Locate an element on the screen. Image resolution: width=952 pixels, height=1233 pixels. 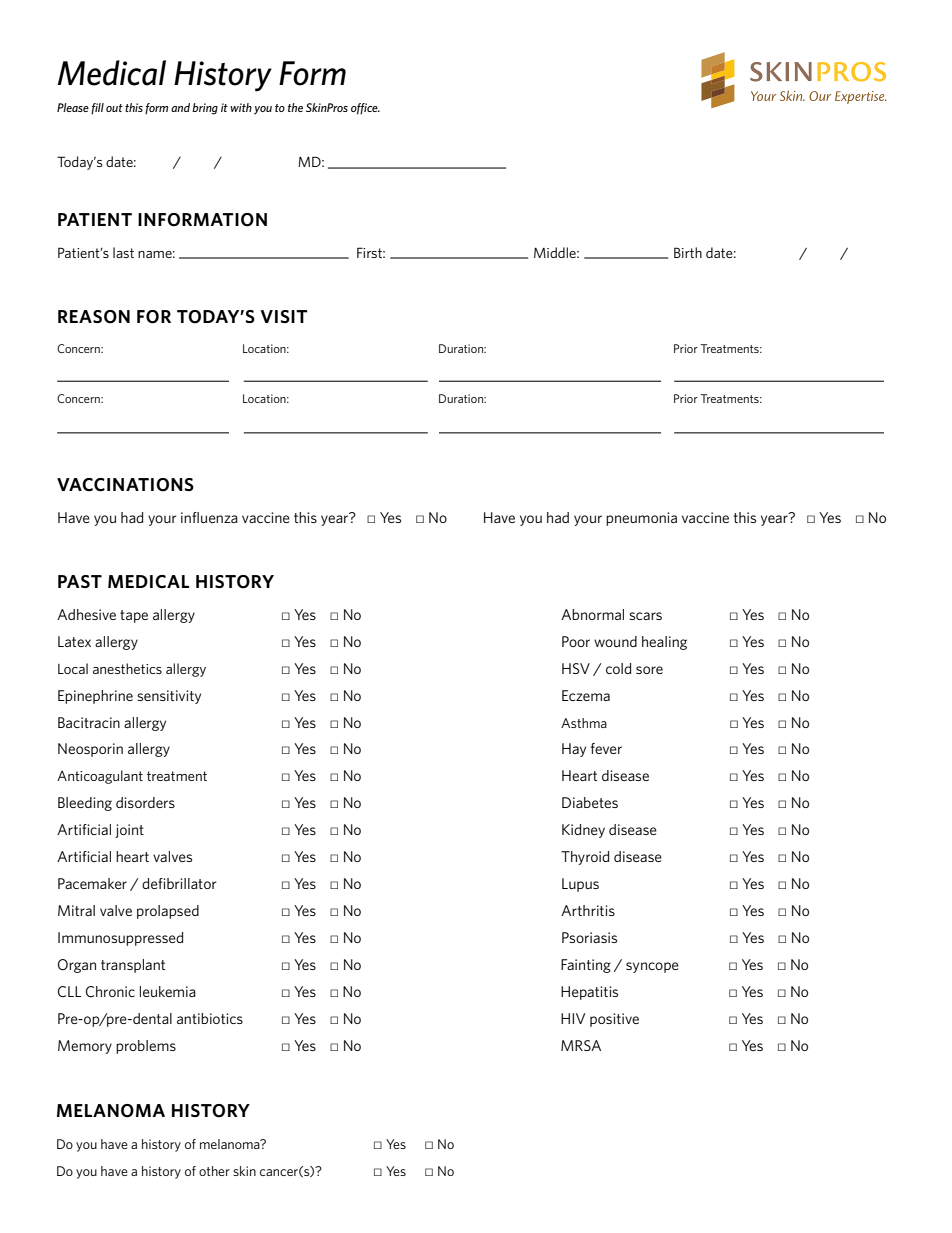
pneumonia is located at coordinates (641, 519).
